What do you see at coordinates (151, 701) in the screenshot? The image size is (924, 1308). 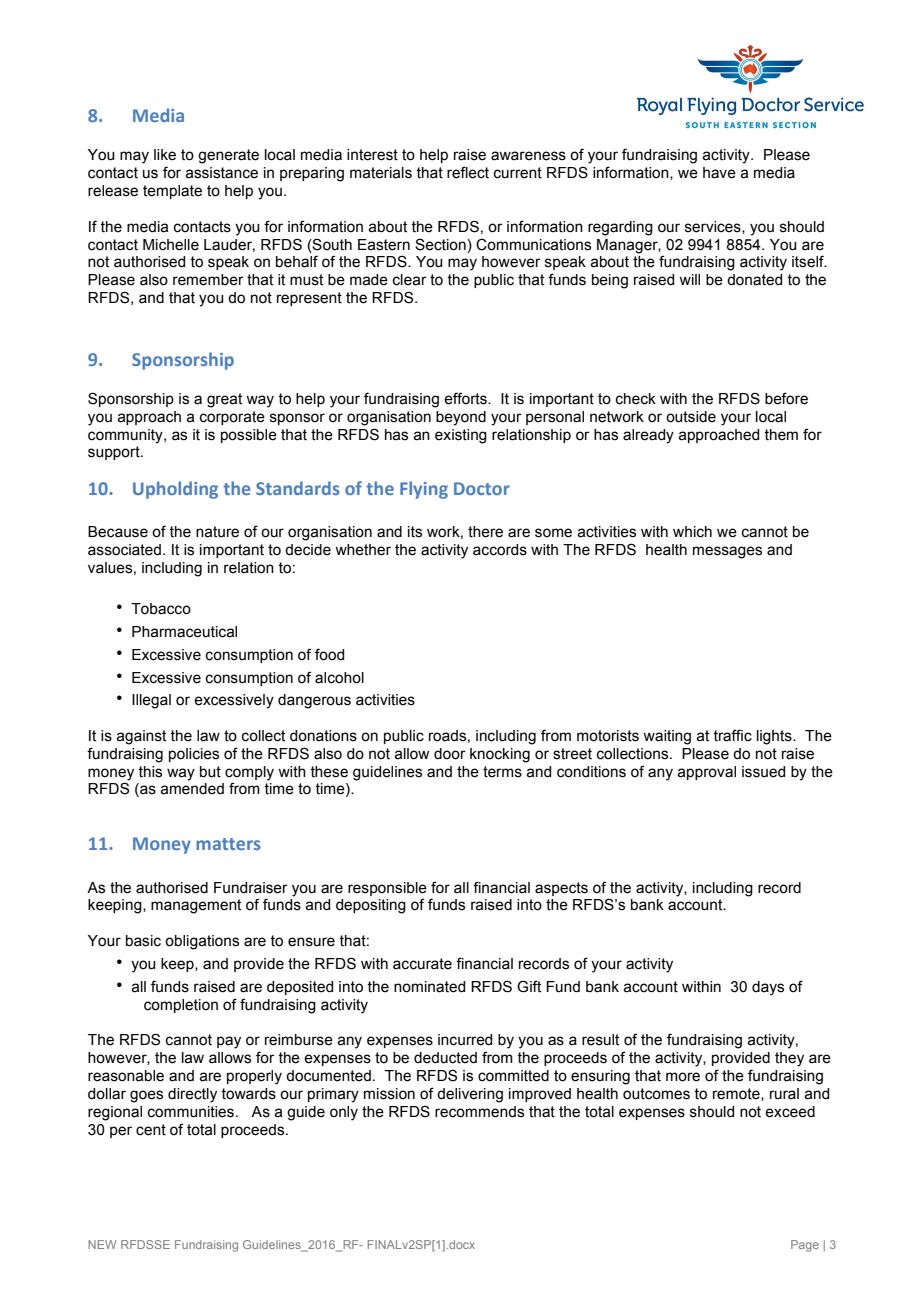 I see `Illegal` at bounding box center [151, 701].
